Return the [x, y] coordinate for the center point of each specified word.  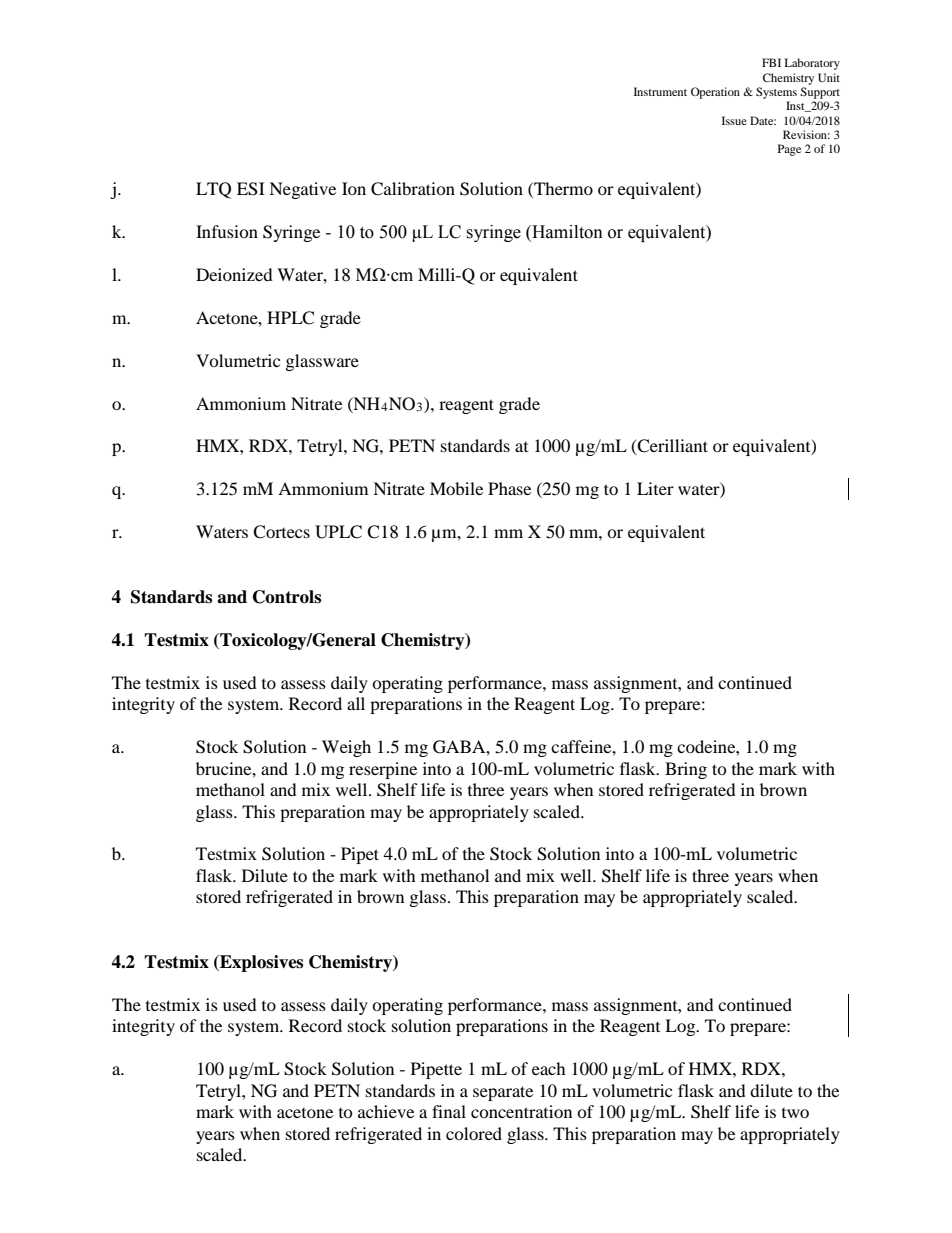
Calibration [413, 189]
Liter [655, 488]
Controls [287, 597]
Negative [302, 190]
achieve [386, 1111]
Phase [509, 488]
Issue [734, 120]
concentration [521, 1111]
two [795, 1113]
